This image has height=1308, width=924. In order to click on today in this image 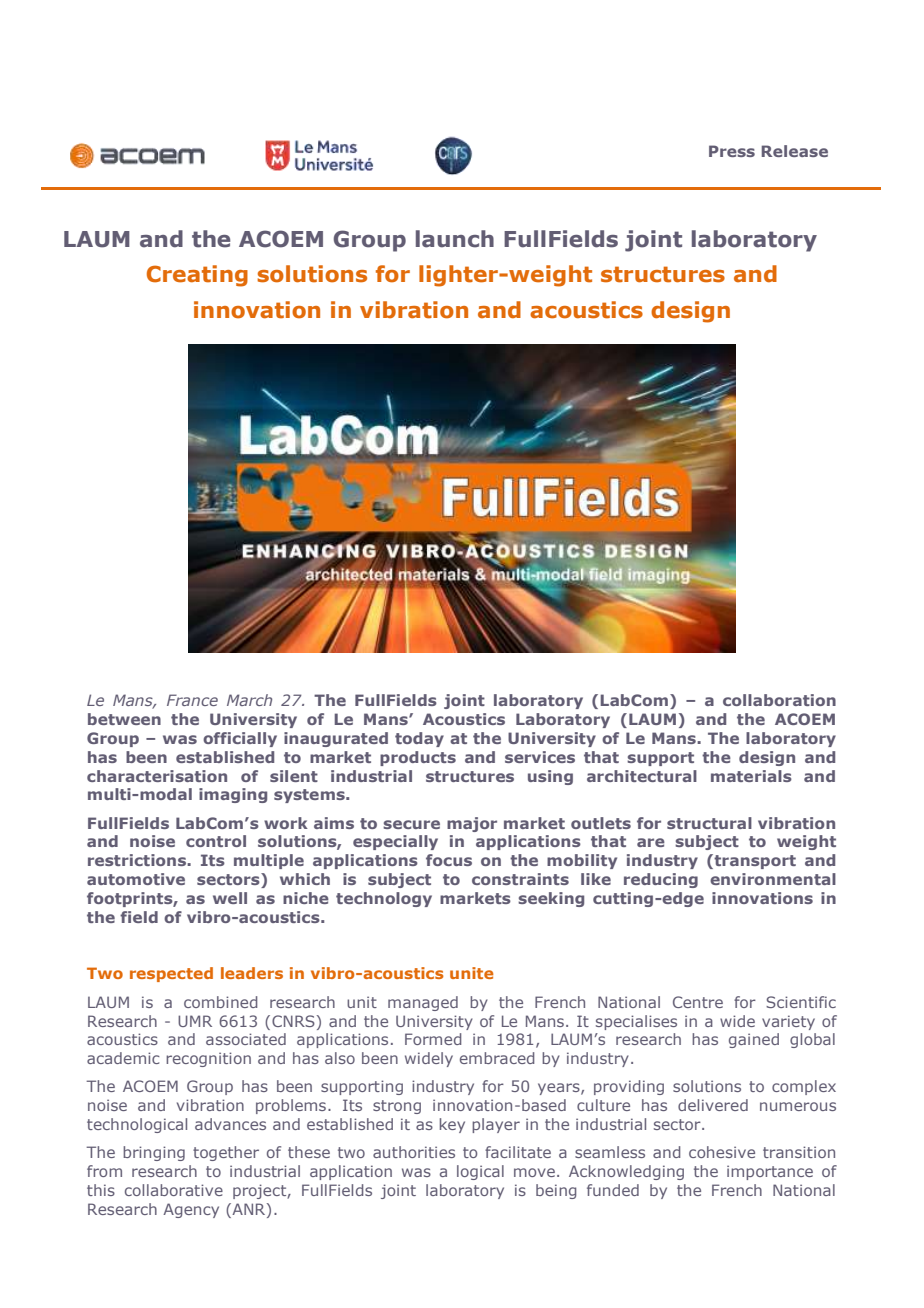, I will do `click(419, 739)`.
